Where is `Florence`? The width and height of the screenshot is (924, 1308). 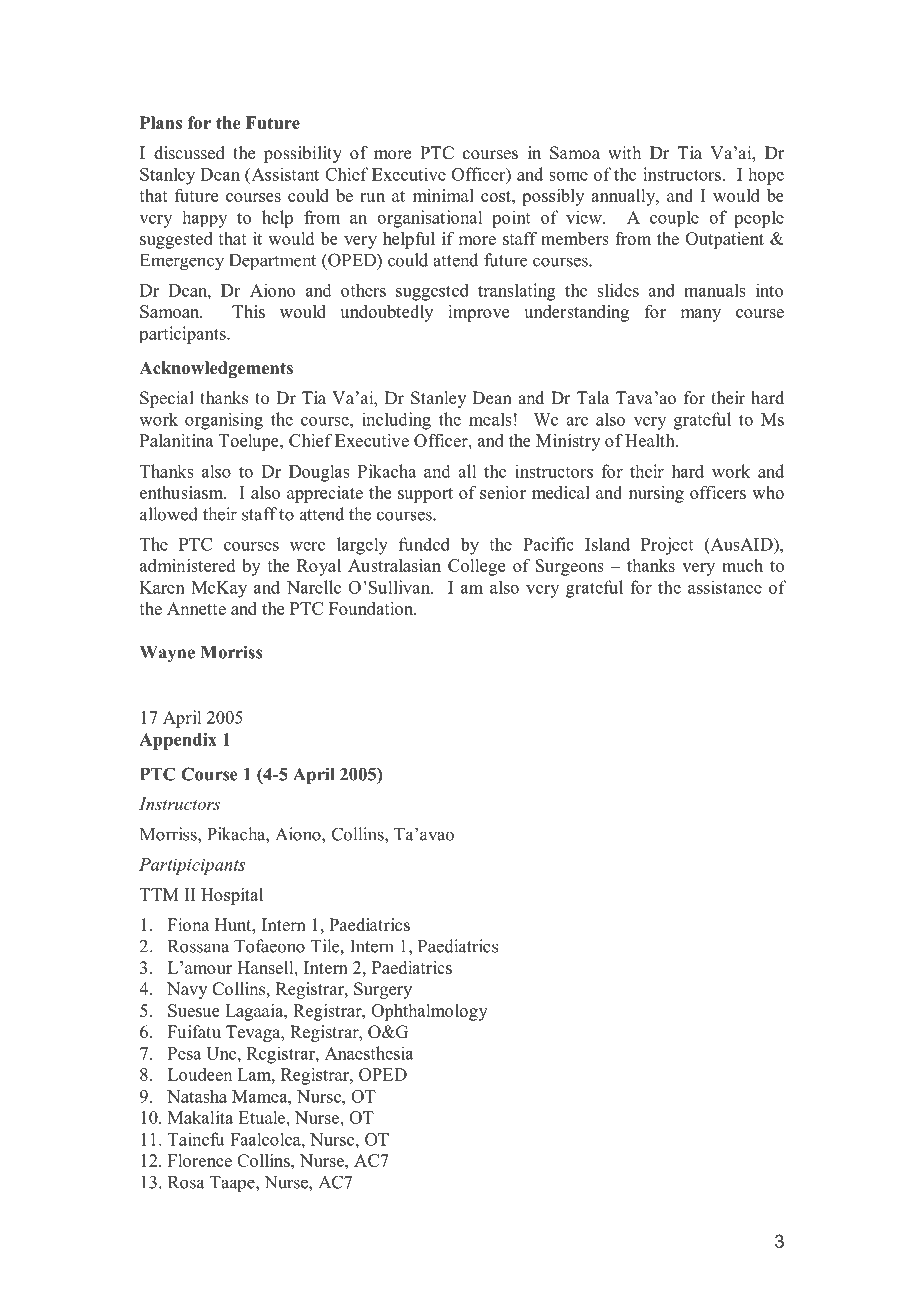 Florence is located at coordinates (200, 1160).
